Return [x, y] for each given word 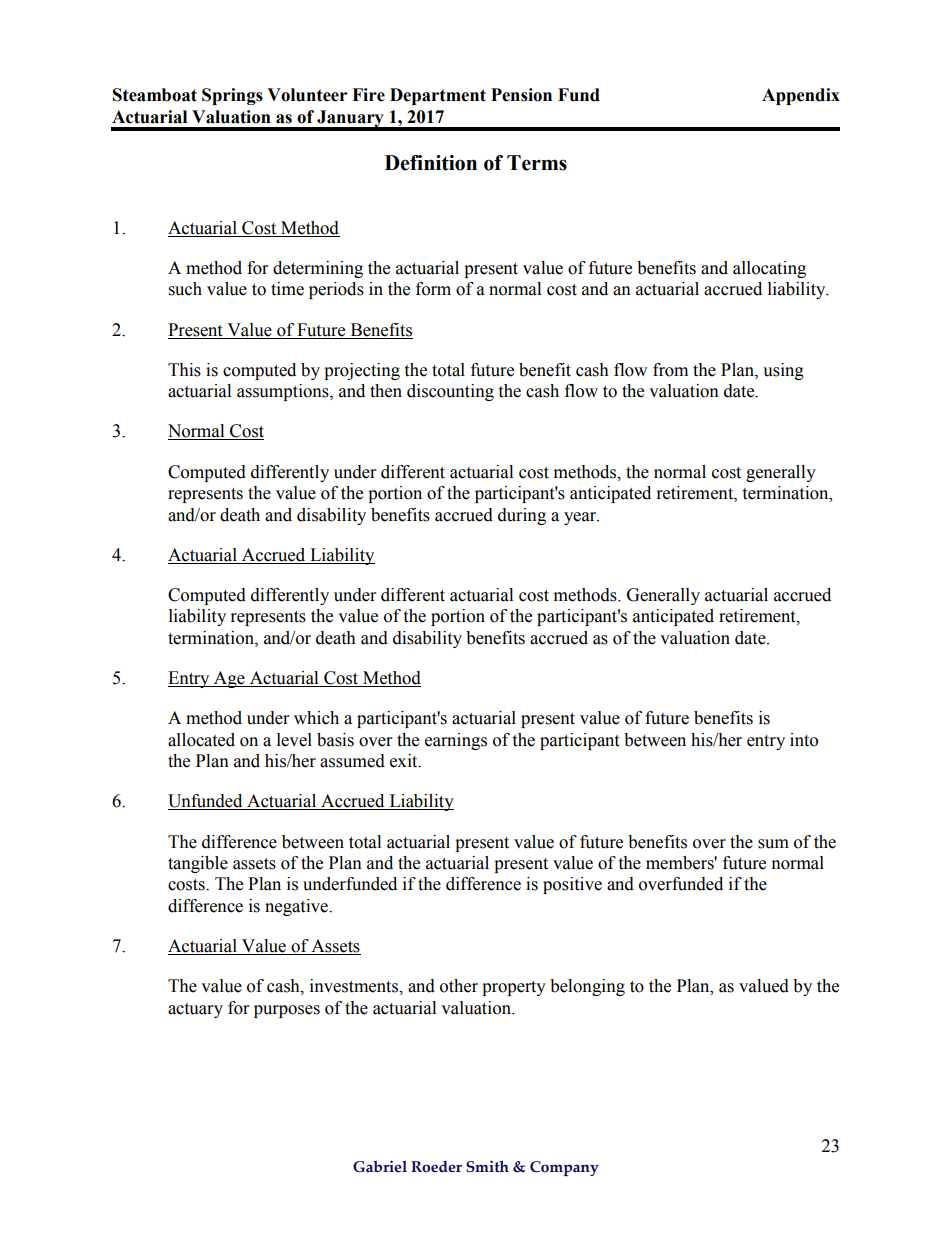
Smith [487, 1166]
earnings [456, 741]
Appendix [801, 96]
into [804, 740]
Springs [232, 96]
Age [229, 679]
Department [438, 96]
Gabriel [380, 1166]
